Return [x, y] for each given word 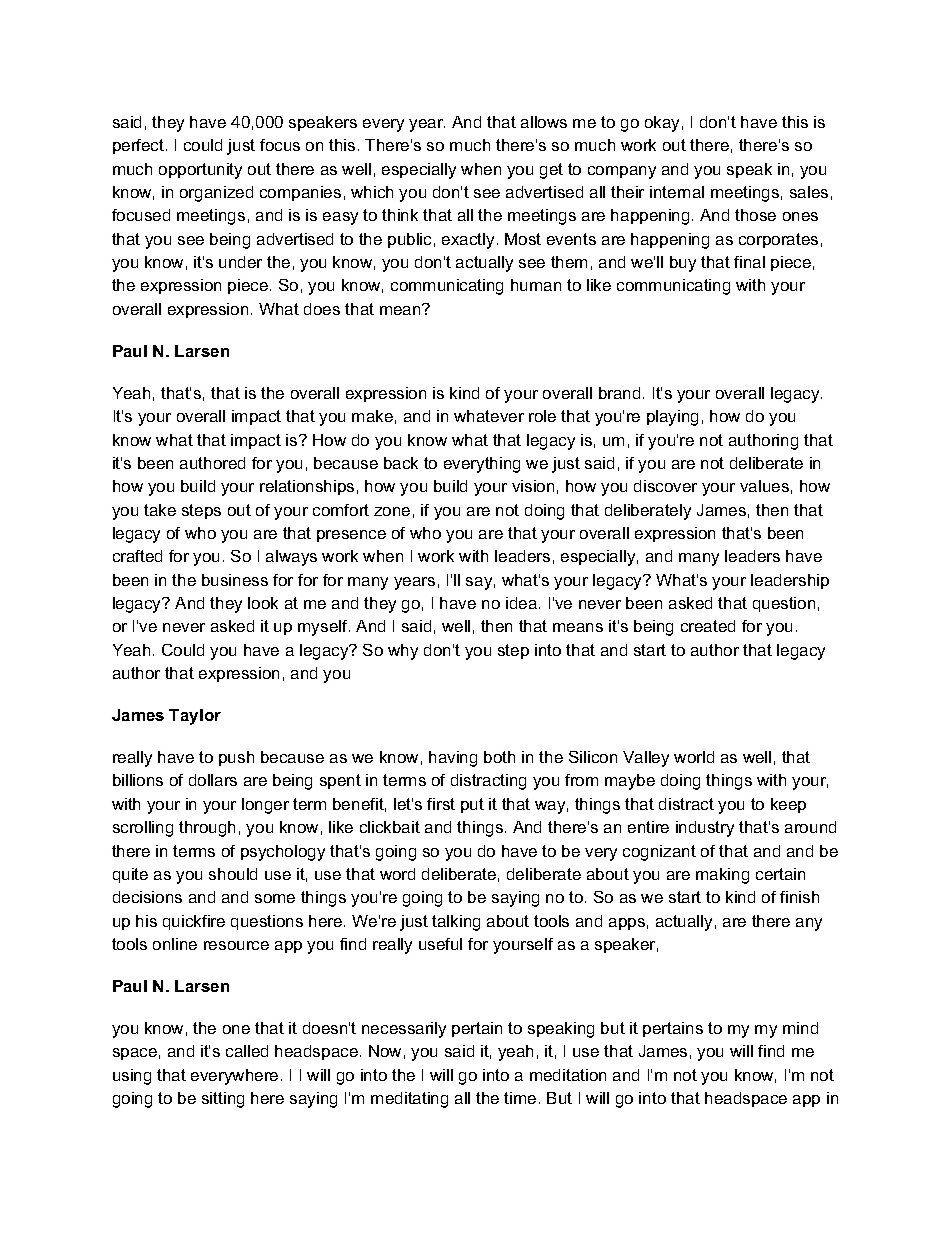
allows [544, 122]
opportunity [200, 171]
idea [523, 603]
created [708, 626]
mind [800, 1028]
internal [677, 192]
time [520, 1098]
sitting [223, 1100]
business [235, 580]
